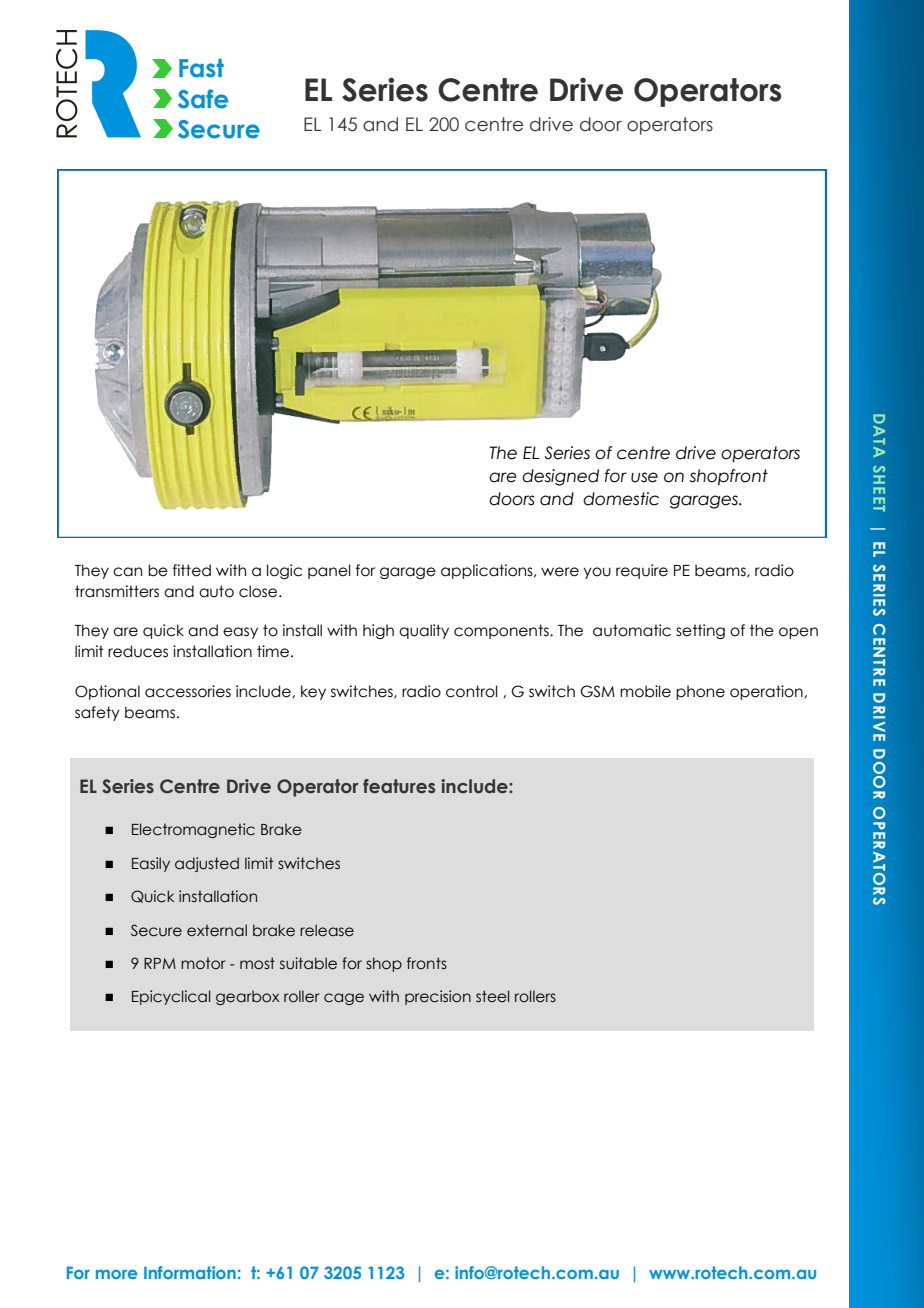 The height and width of the page is (1308, 924). I want to click on accessories, so click(188, 691).
